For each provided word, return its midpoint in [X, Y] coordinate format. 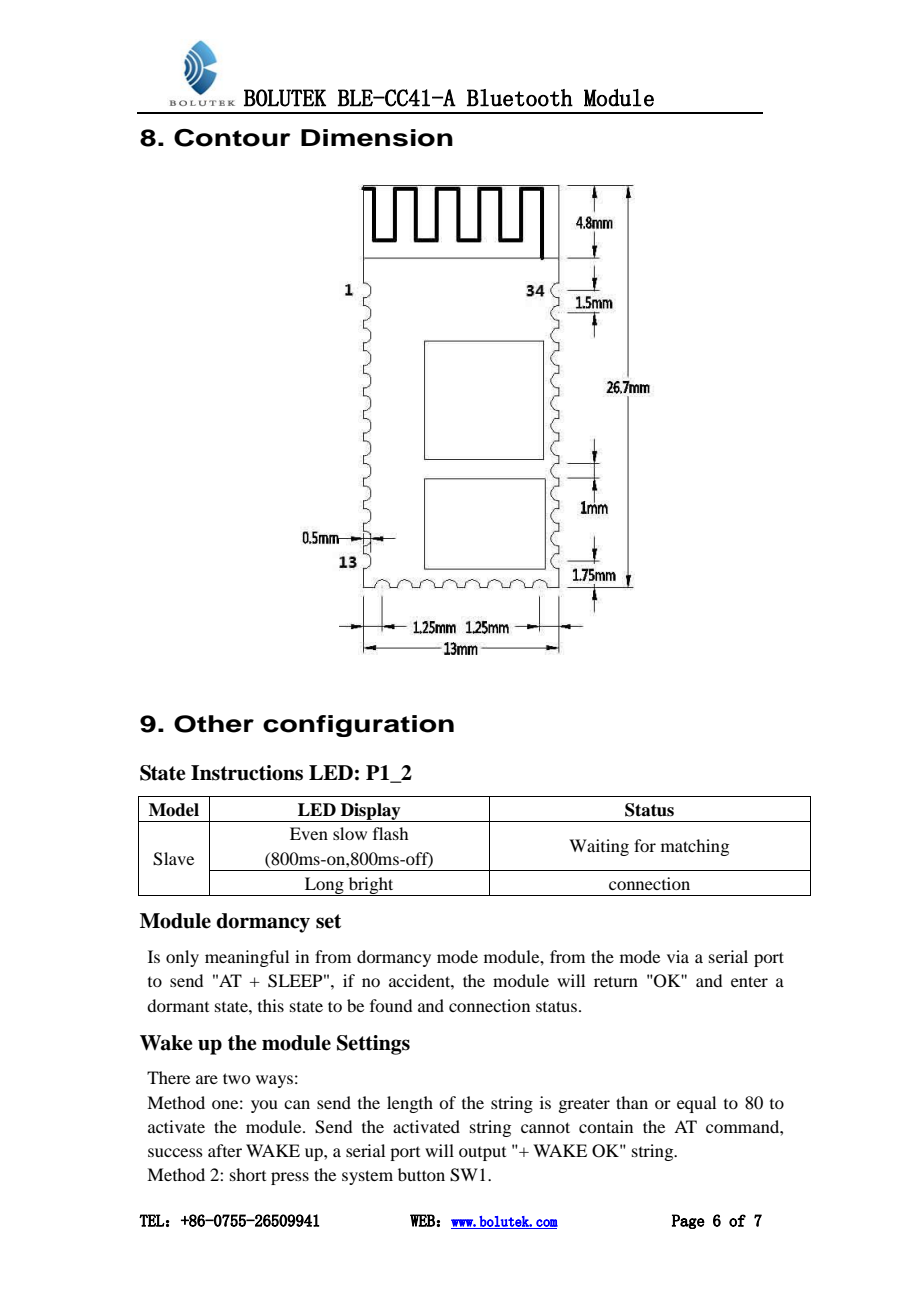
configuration [358, 726]
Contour [232, 138]
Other [214, 724]
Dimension [377, 138]
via [678, 956]
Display [371, 812]
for [645, 845]
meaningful [247, 958]
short [248, 1174]
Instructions [247, 773]
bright [371, 886]
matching [695, 847]
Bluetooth [520, 98]
